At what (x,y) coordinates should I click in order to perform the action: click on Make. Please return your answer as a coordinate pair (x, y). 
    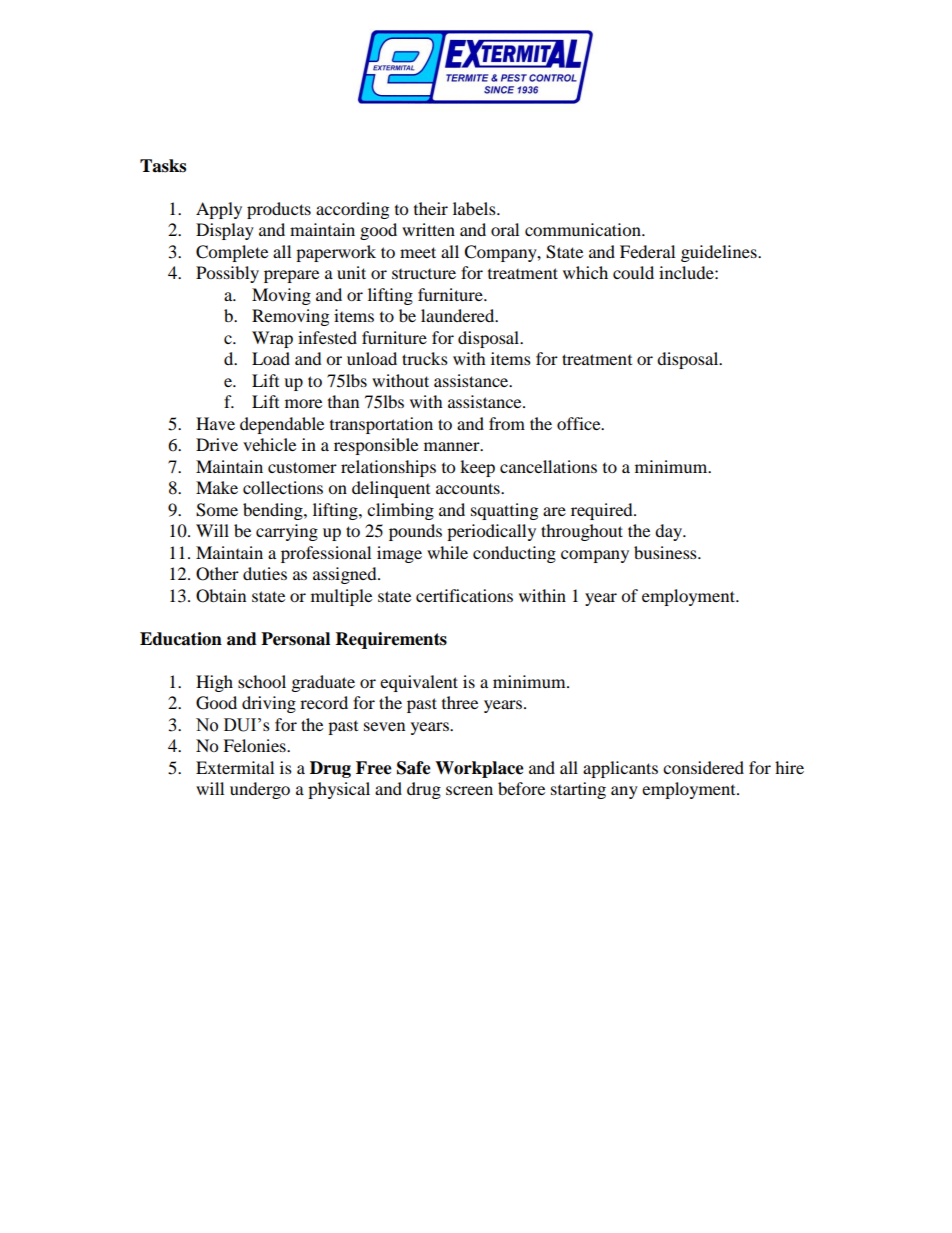
    Looking at the image, I should click on (217, 487).
